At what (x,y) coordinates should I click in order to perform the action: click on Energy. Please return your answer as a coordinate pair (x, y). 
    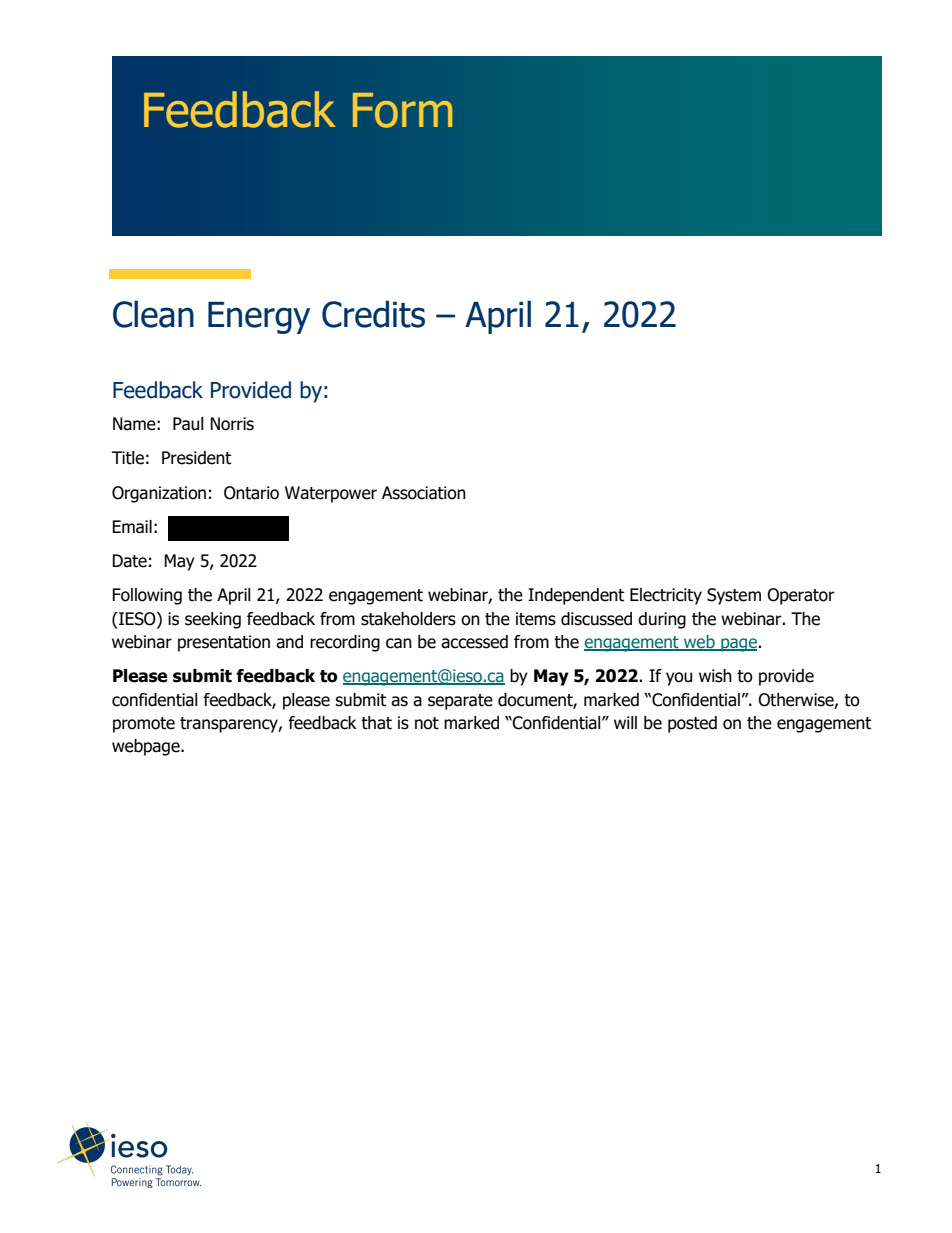
    Looking at the image, I should click on (259, 318).
